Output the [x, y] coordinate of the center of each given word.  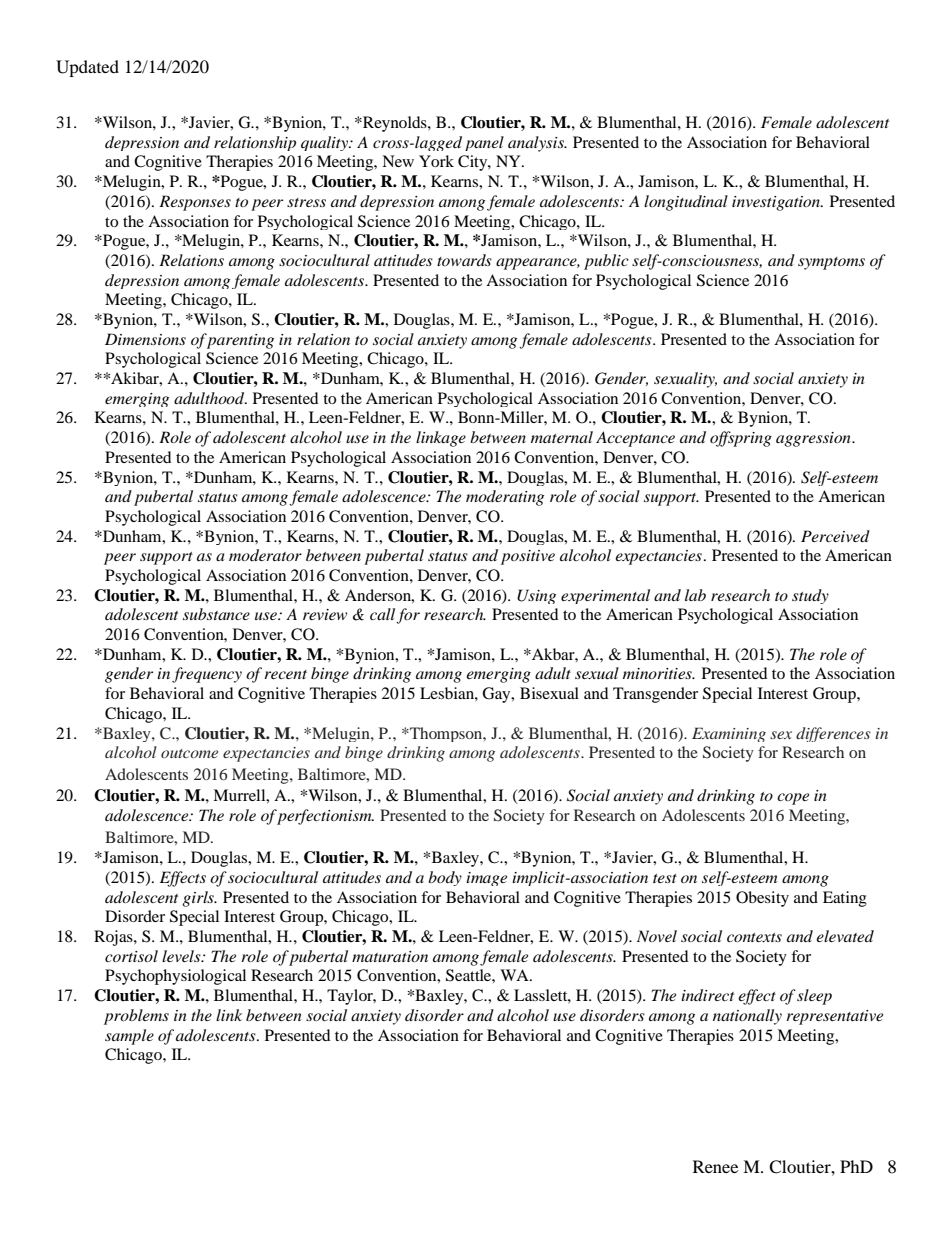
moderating [505, 498]
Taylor [351, 997]
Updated [87, 68]
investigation [777, 203]
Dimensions [145, 339]
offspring [741, 439]
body [445, 878]
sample [129, 1037]
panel [484, 143]
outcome [189, 753]
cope [793, 799]
